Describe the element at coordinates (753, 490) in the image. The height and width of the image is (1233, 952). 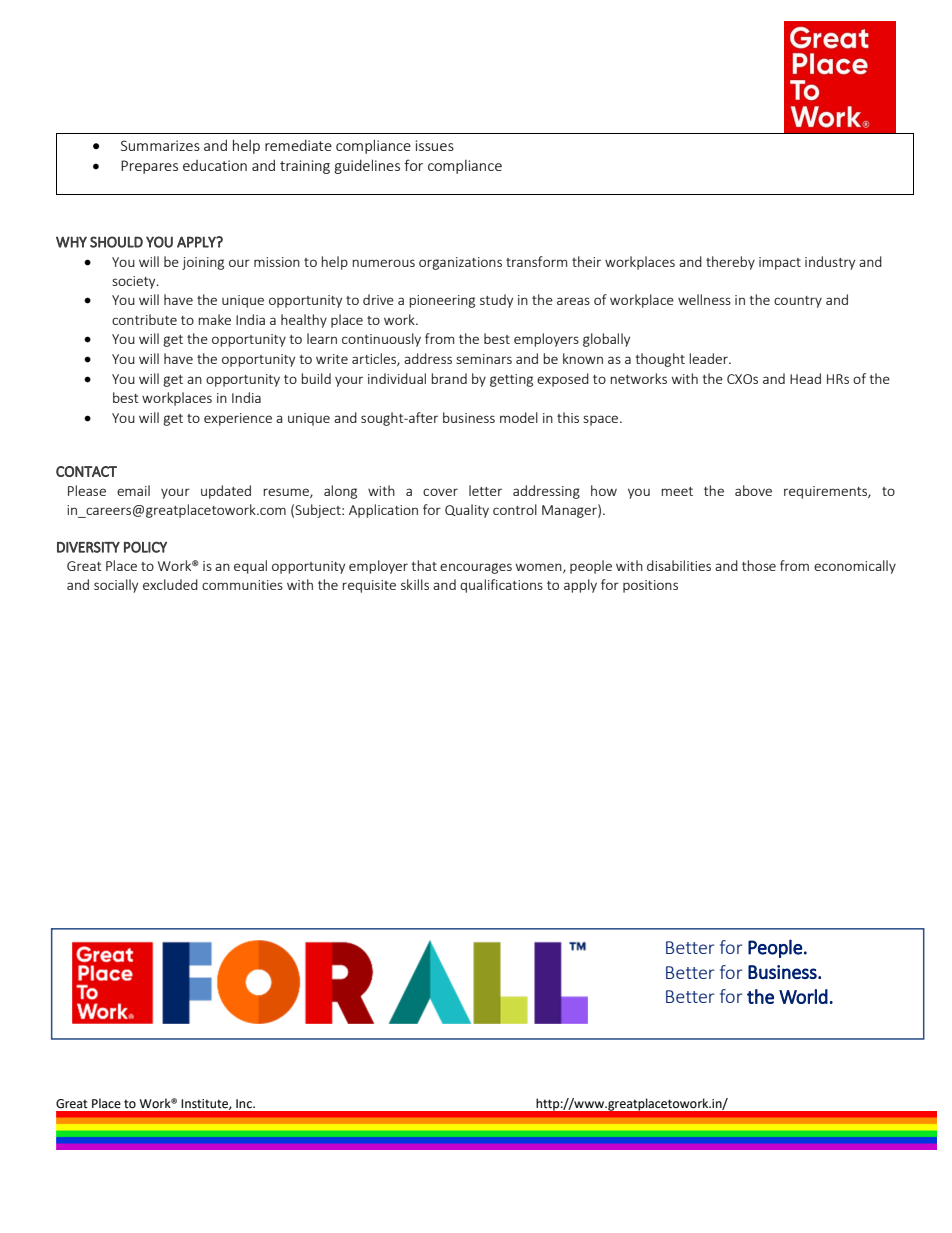
I see `above` at that location.
